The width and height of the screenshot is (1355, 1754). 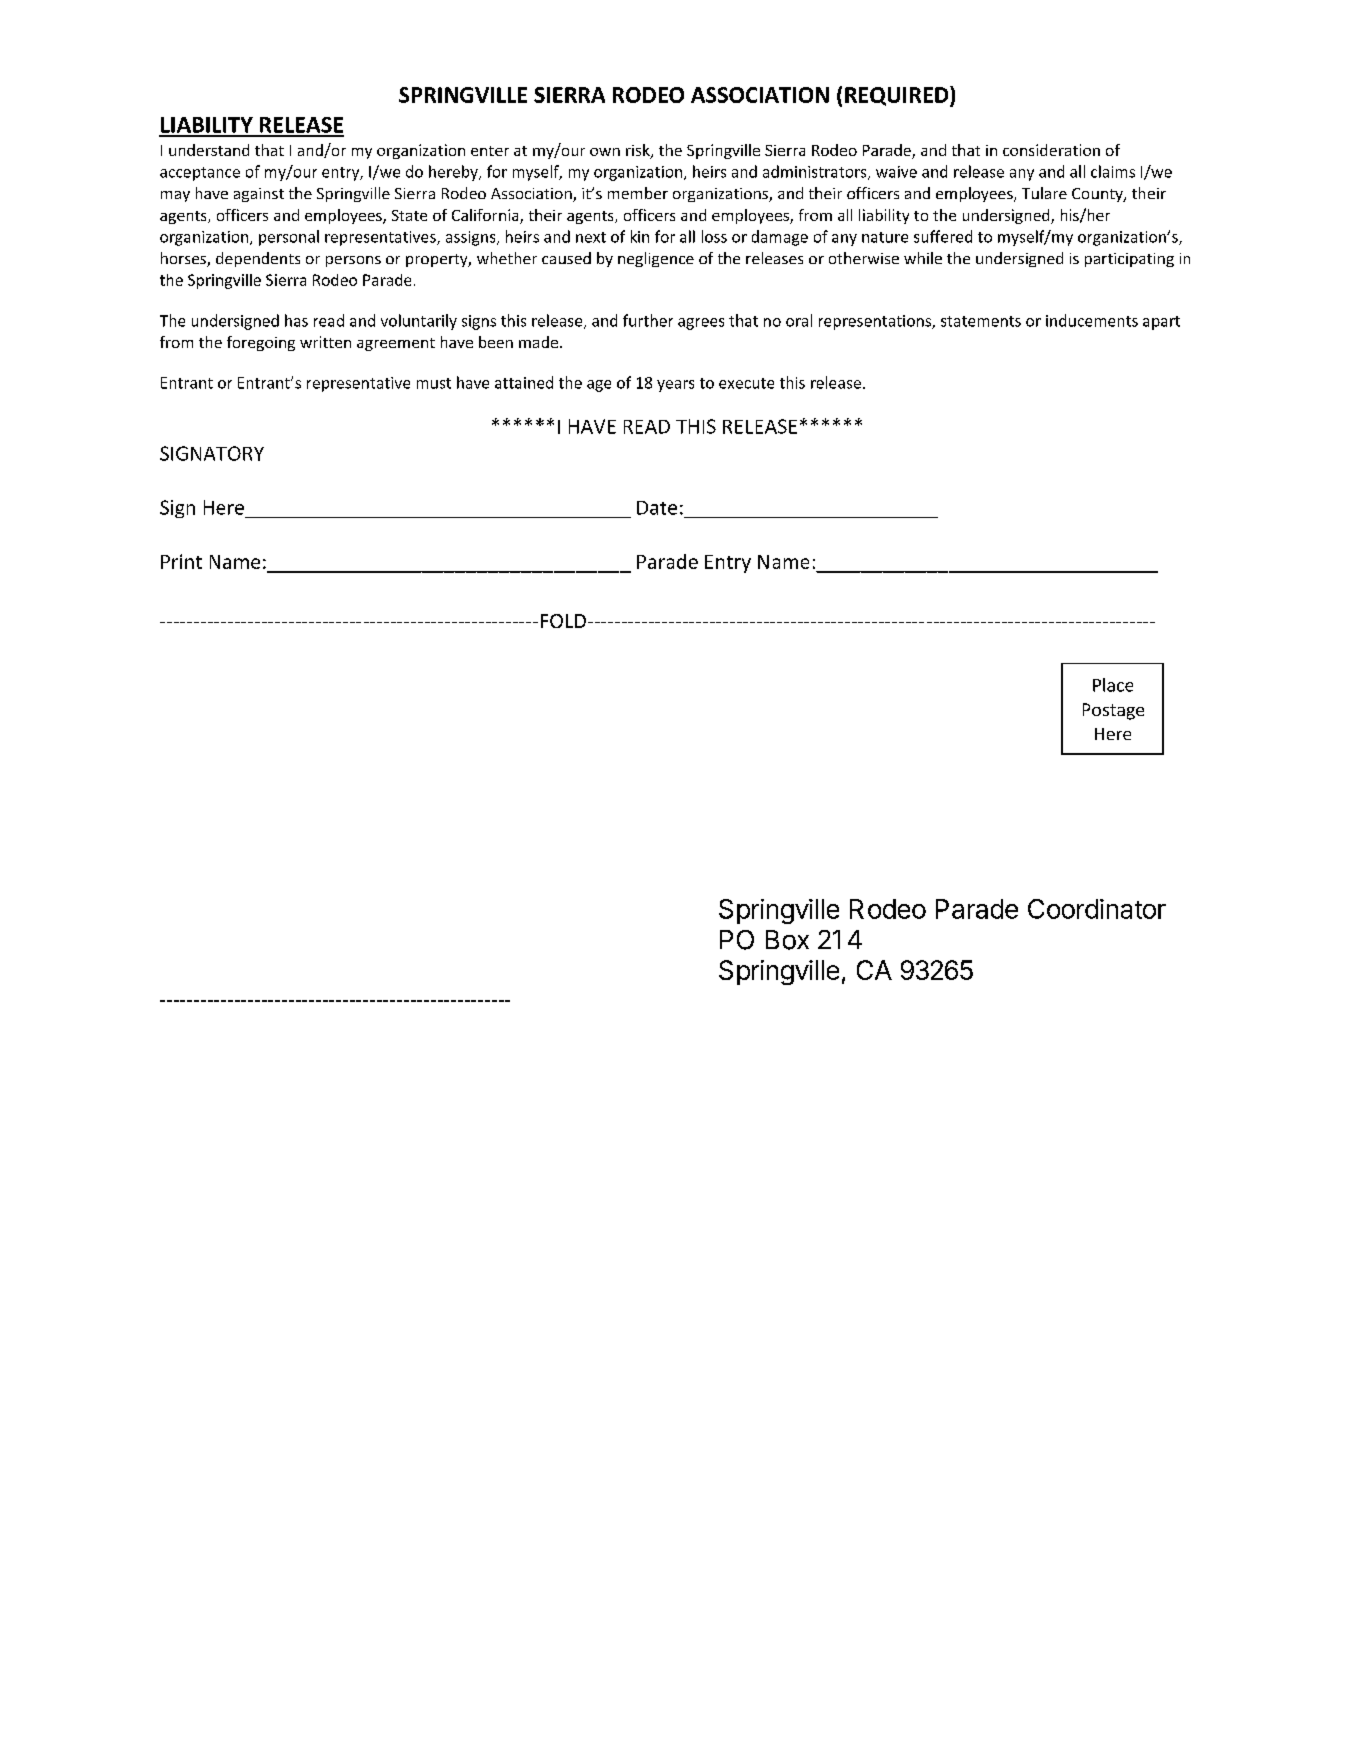 What do you see at coordinates (209, 150) in the screenshot?
I see `understand` at bounding box center [209, 150].
